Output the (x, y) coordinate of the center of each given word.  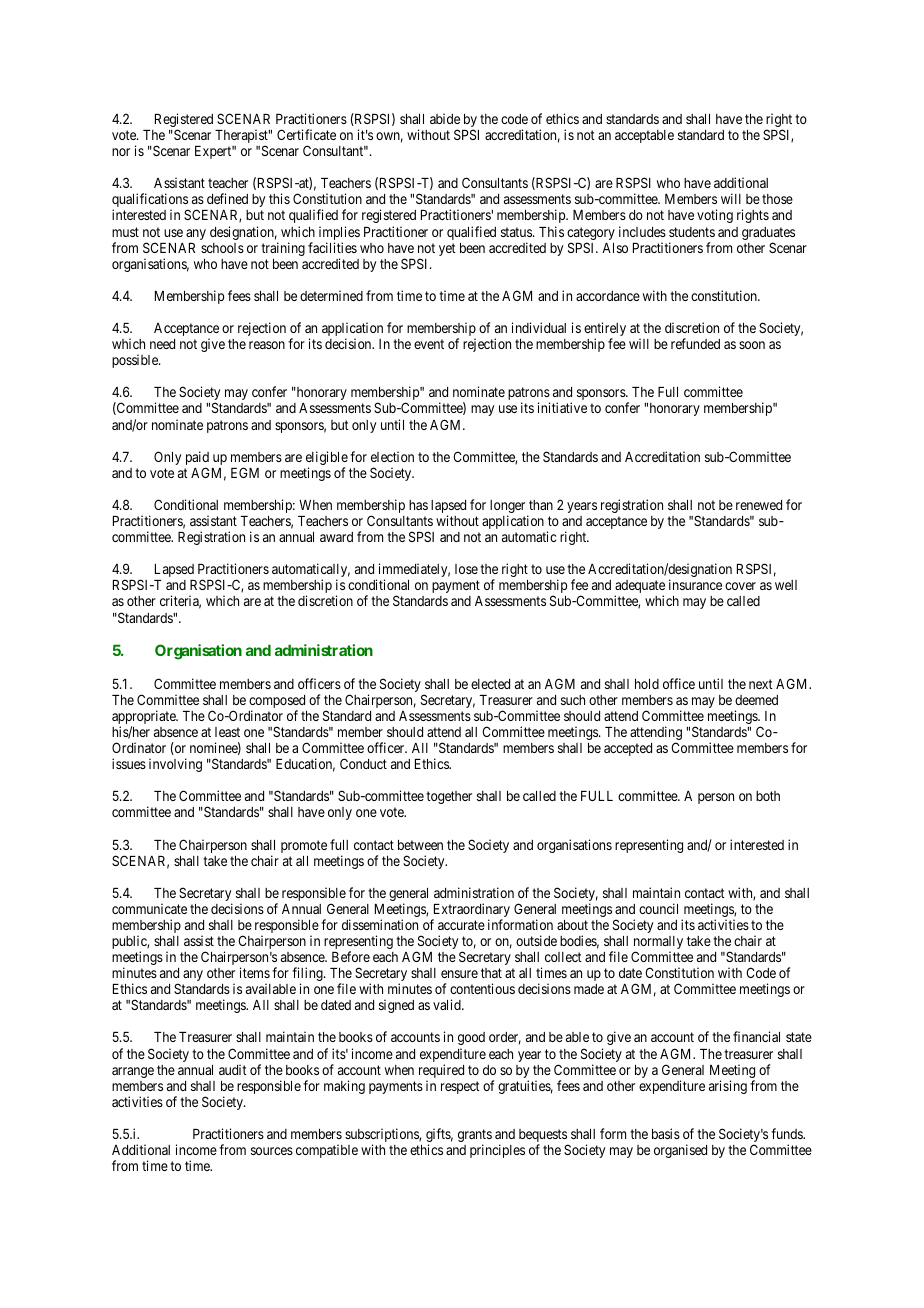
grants (475, 1137)
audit (233, 1069)
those (777, 199)
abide (445, 118)
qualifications (150, 201)
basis (666, 1133)
